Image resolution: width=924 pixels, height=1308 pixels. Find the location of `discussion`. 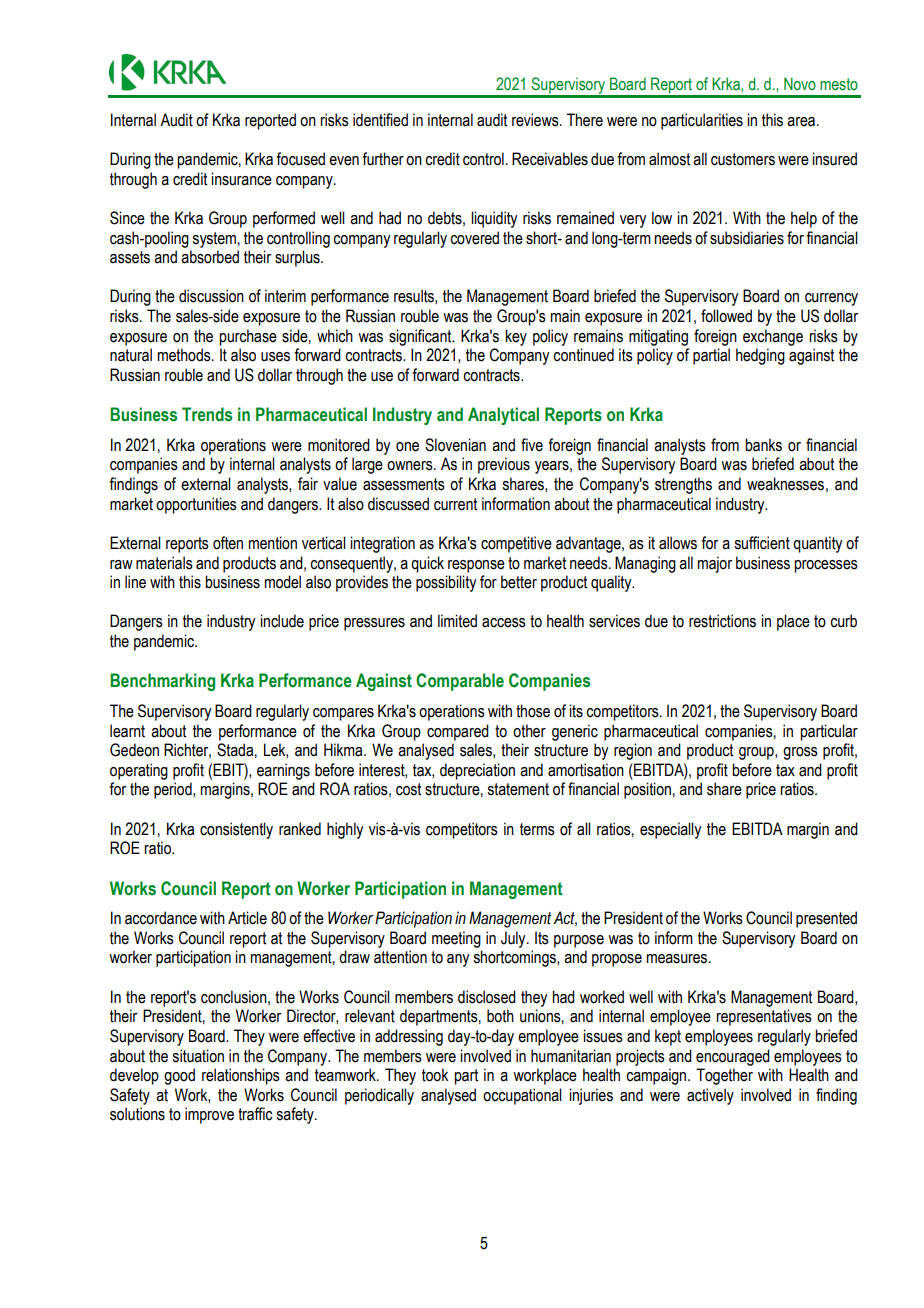

discussion is located at coordinates (211, 296).
